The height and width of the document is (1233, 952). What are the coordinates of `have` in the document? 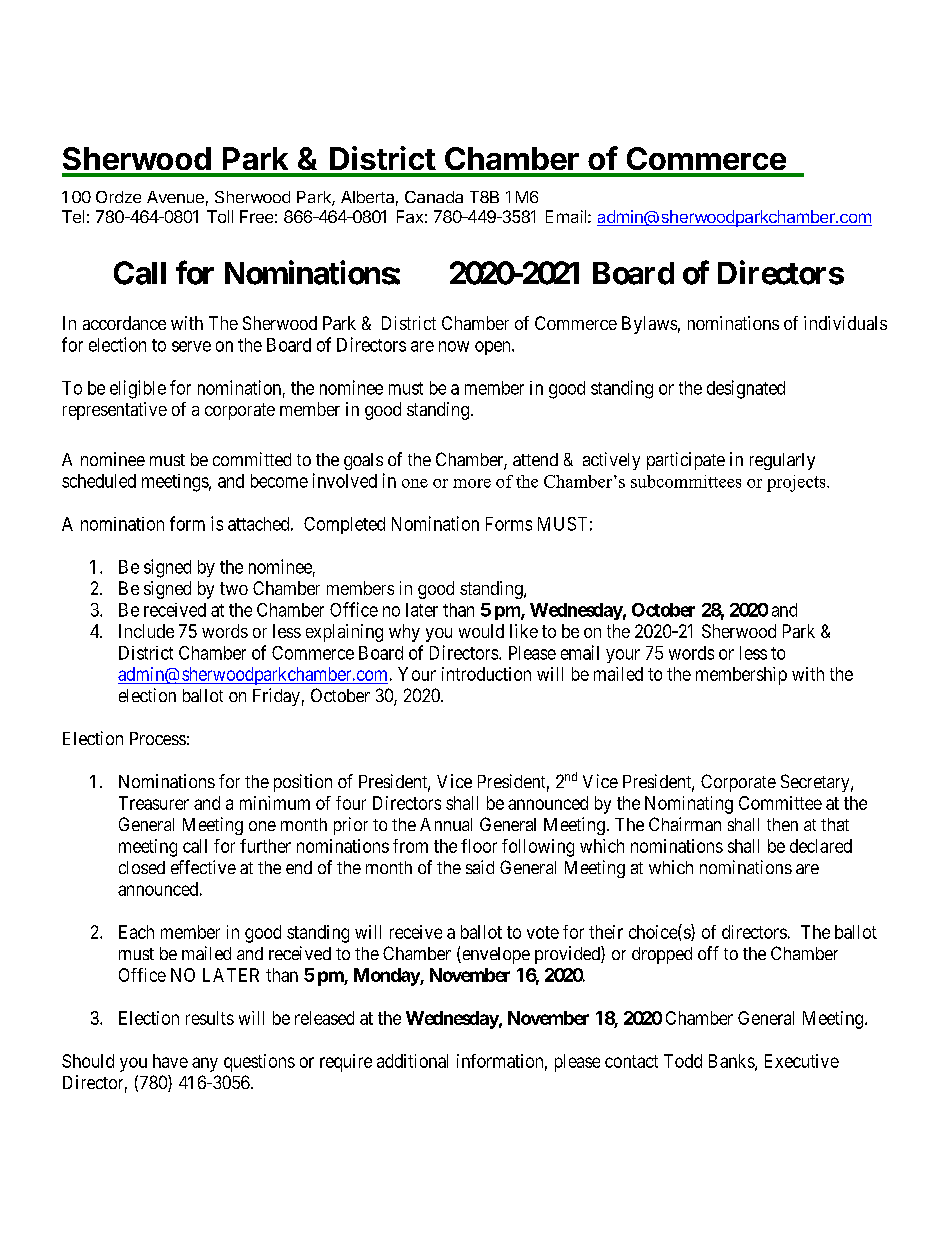 It's located at (170, 1061).
